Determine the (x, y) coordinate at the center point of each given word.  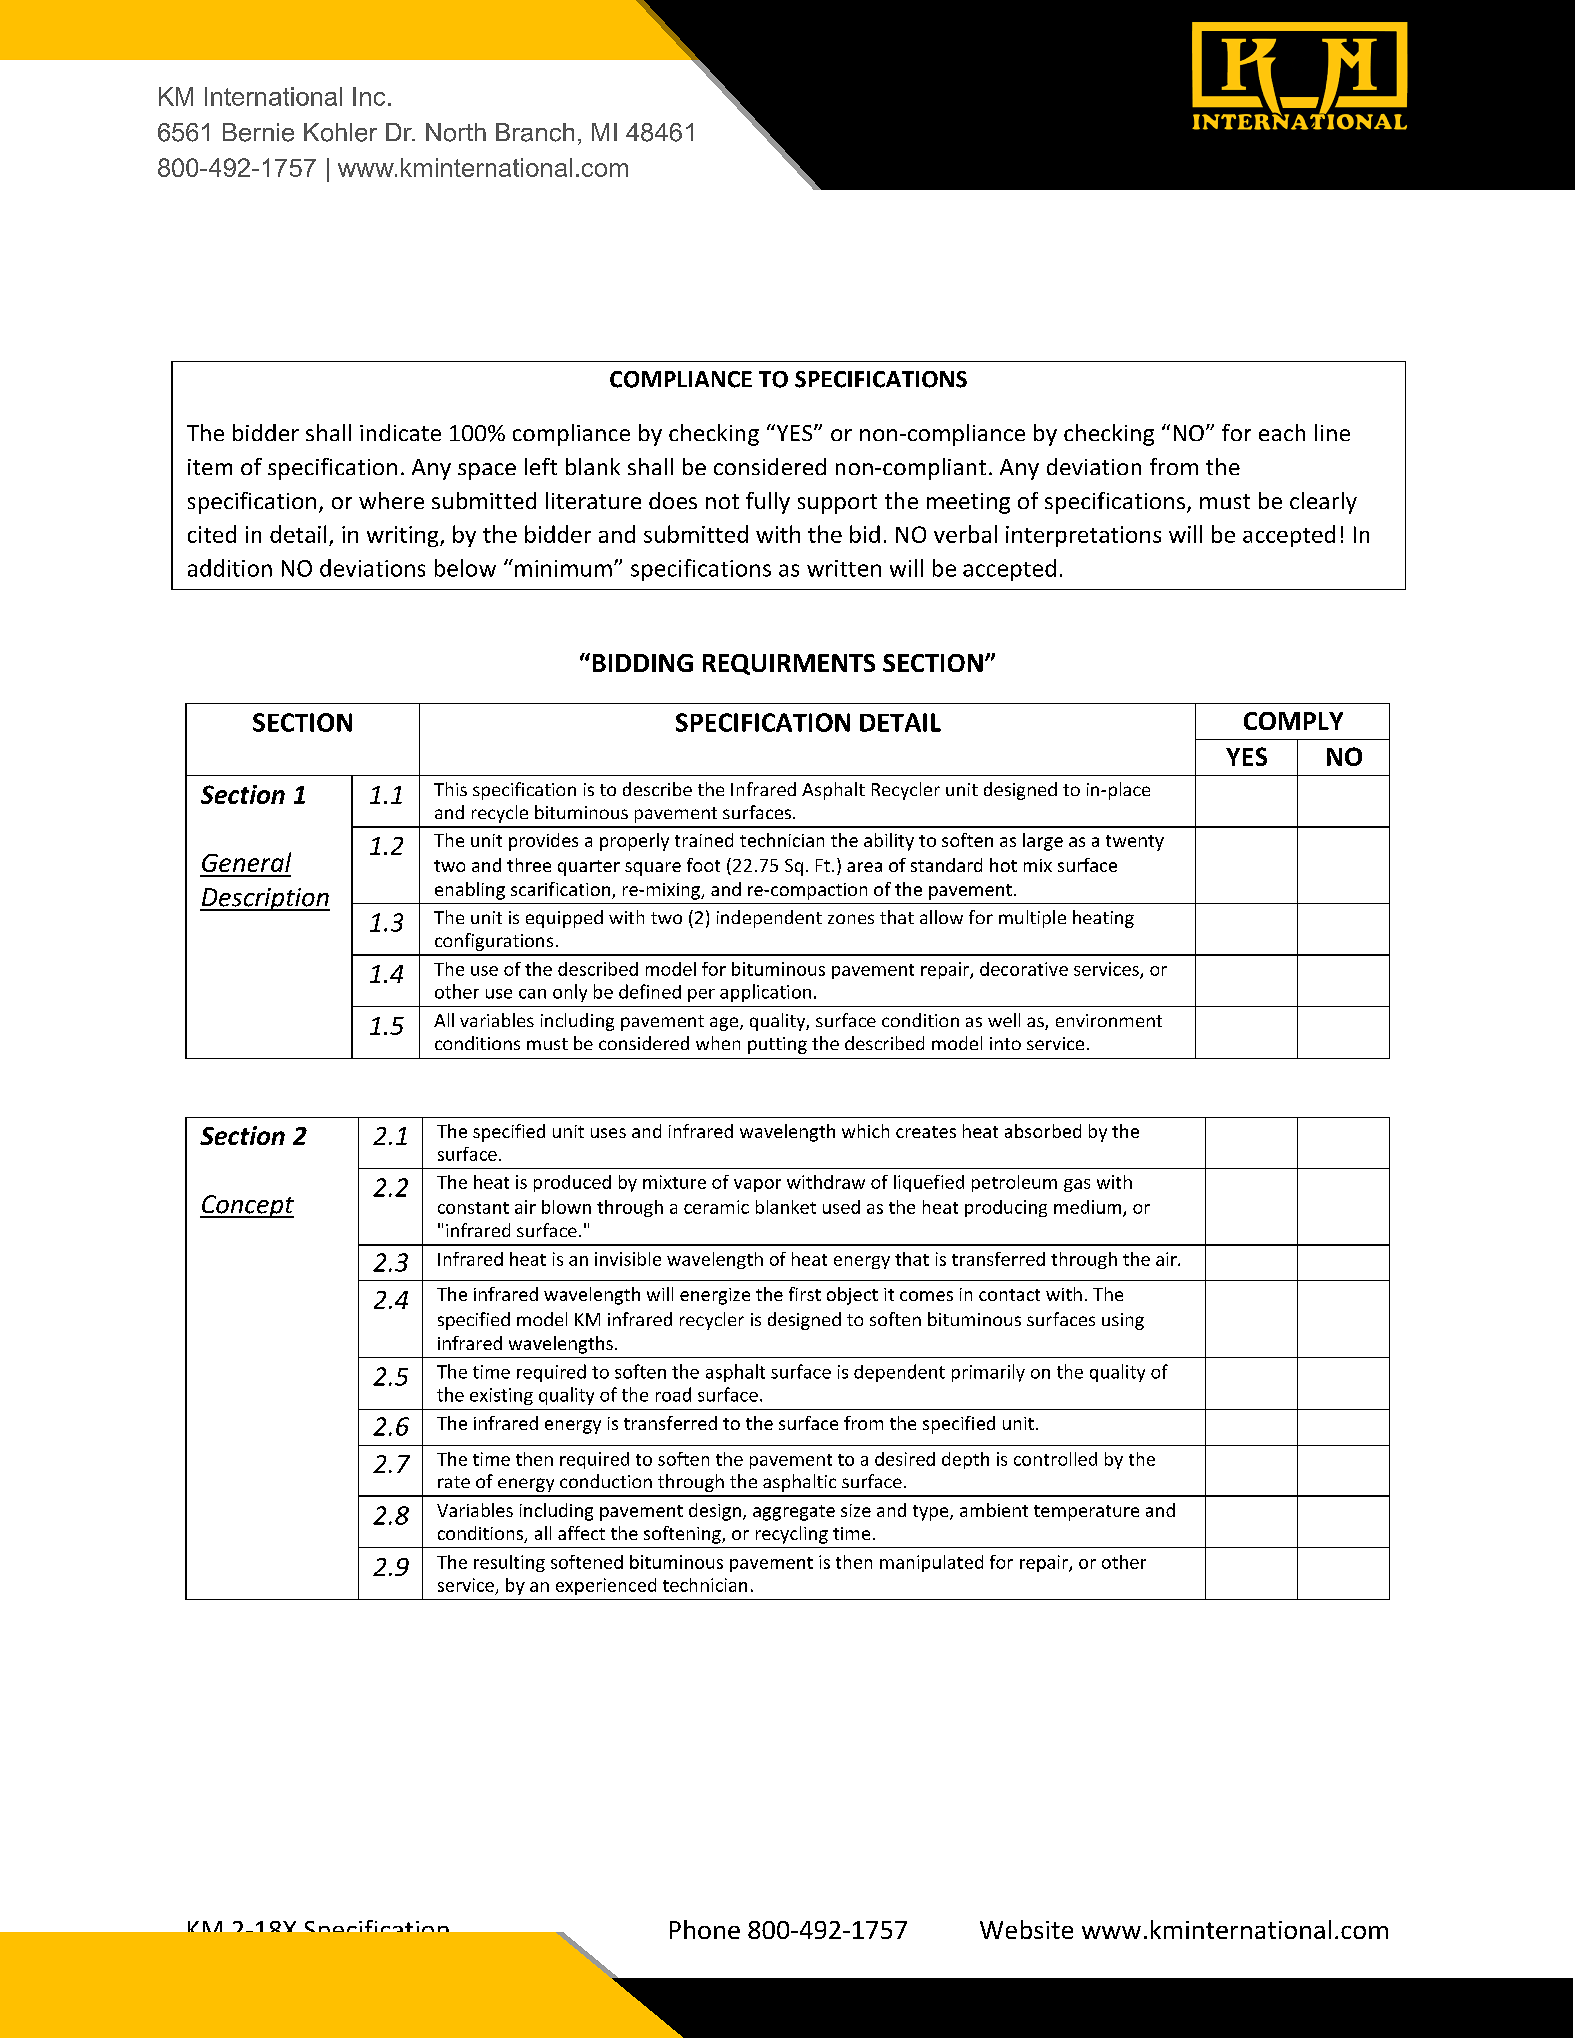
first (805, 1294)
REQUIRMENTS (789, 664)
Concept (247, 1206)
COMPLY (1293, 721)
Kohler (340, 132)
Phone (705, 1929)
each (1282, 432)
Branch (535, 132)
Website (1026, 1929)
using (1123, 1321)
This (450, 789)
